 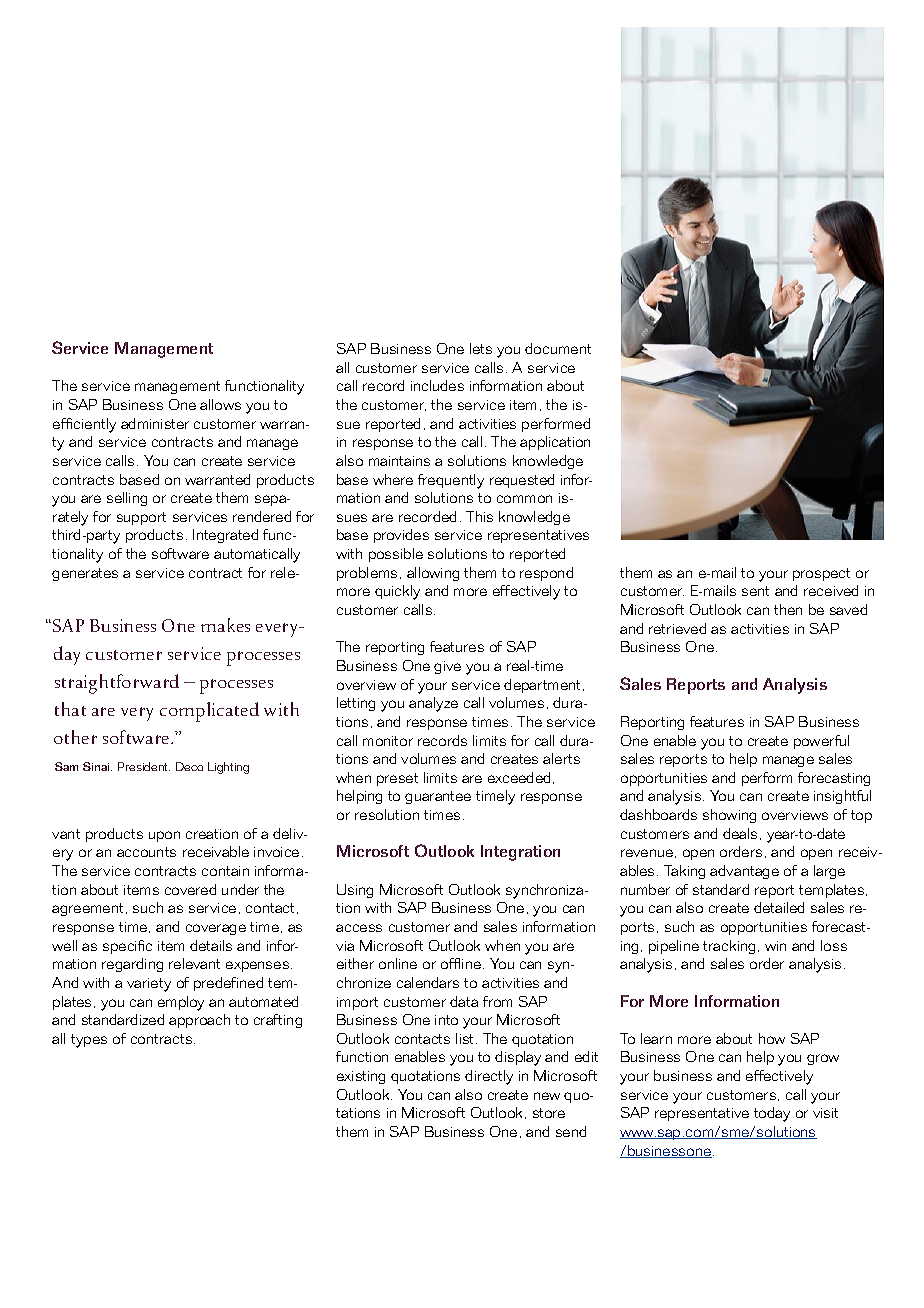 I want to click on document, so click(x=558, y=348).
